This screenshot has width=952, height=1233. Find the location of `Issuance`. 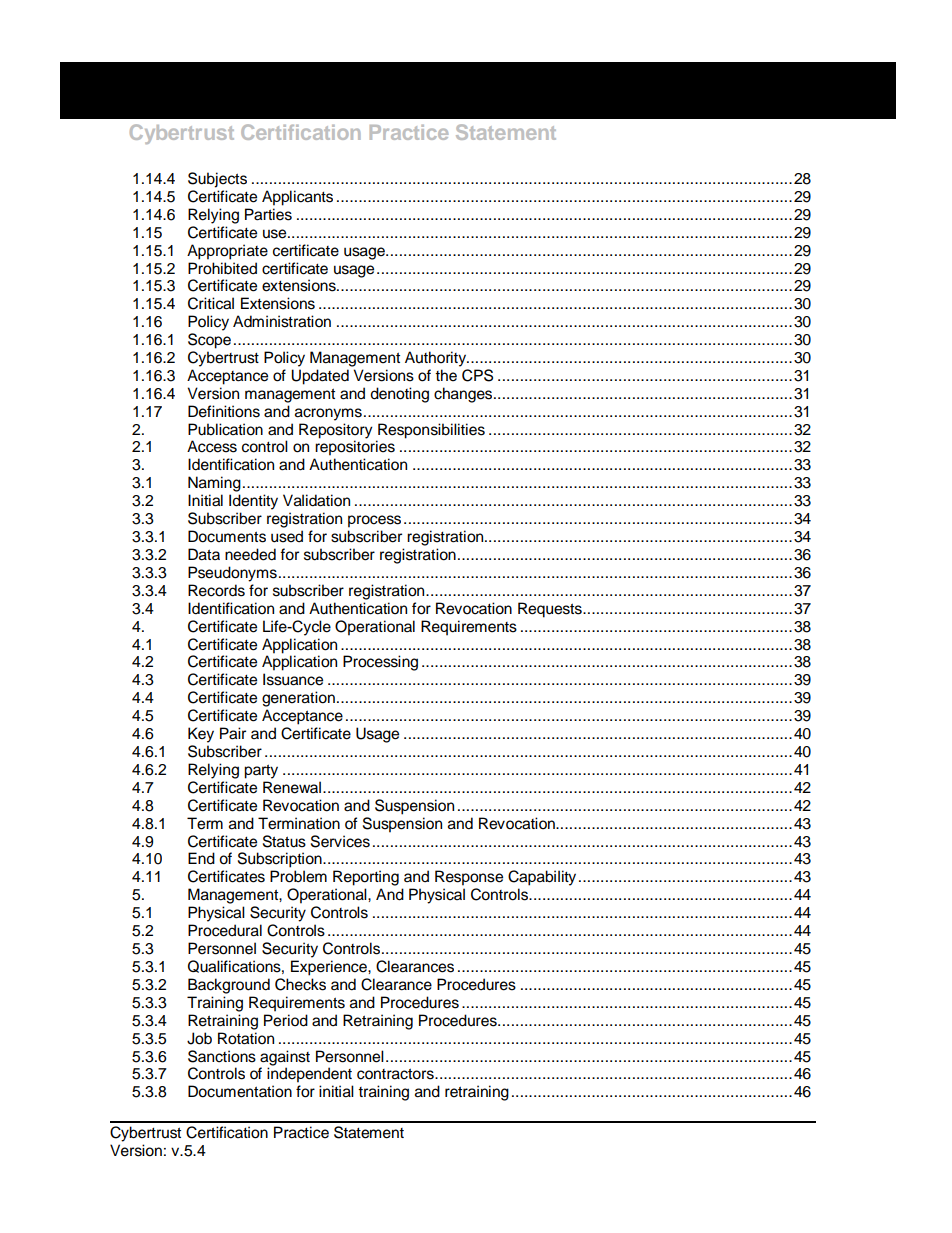

Issuance is located at coordinates (293, 679).
